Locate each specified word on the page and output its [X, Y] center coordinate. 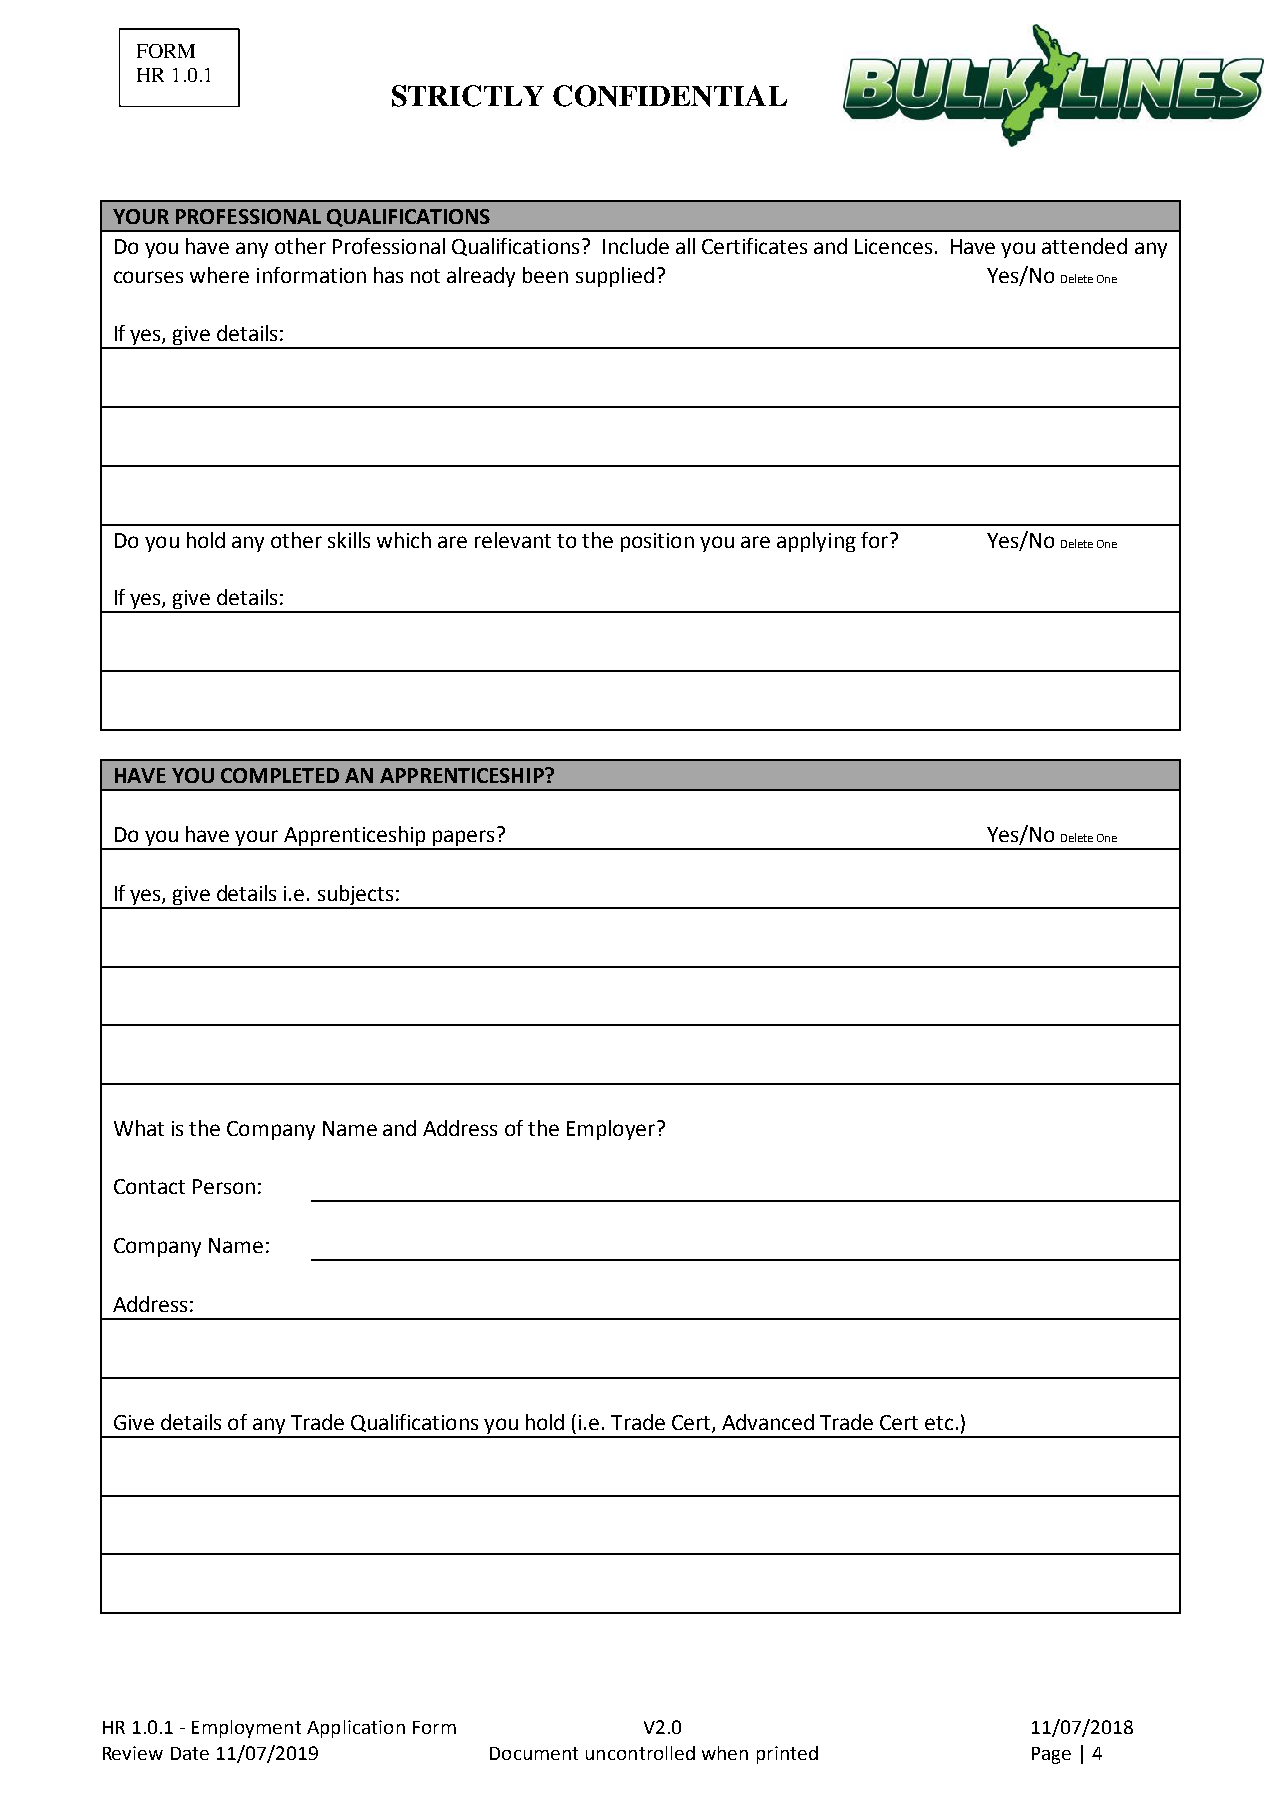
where [219, 275]
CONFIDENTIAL [670, 96]
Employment [246, 1729]
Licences [893, 246]
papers [464, 839]
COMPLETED [280, 775]
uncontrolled [640, 1753]
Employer [611, 1130]
